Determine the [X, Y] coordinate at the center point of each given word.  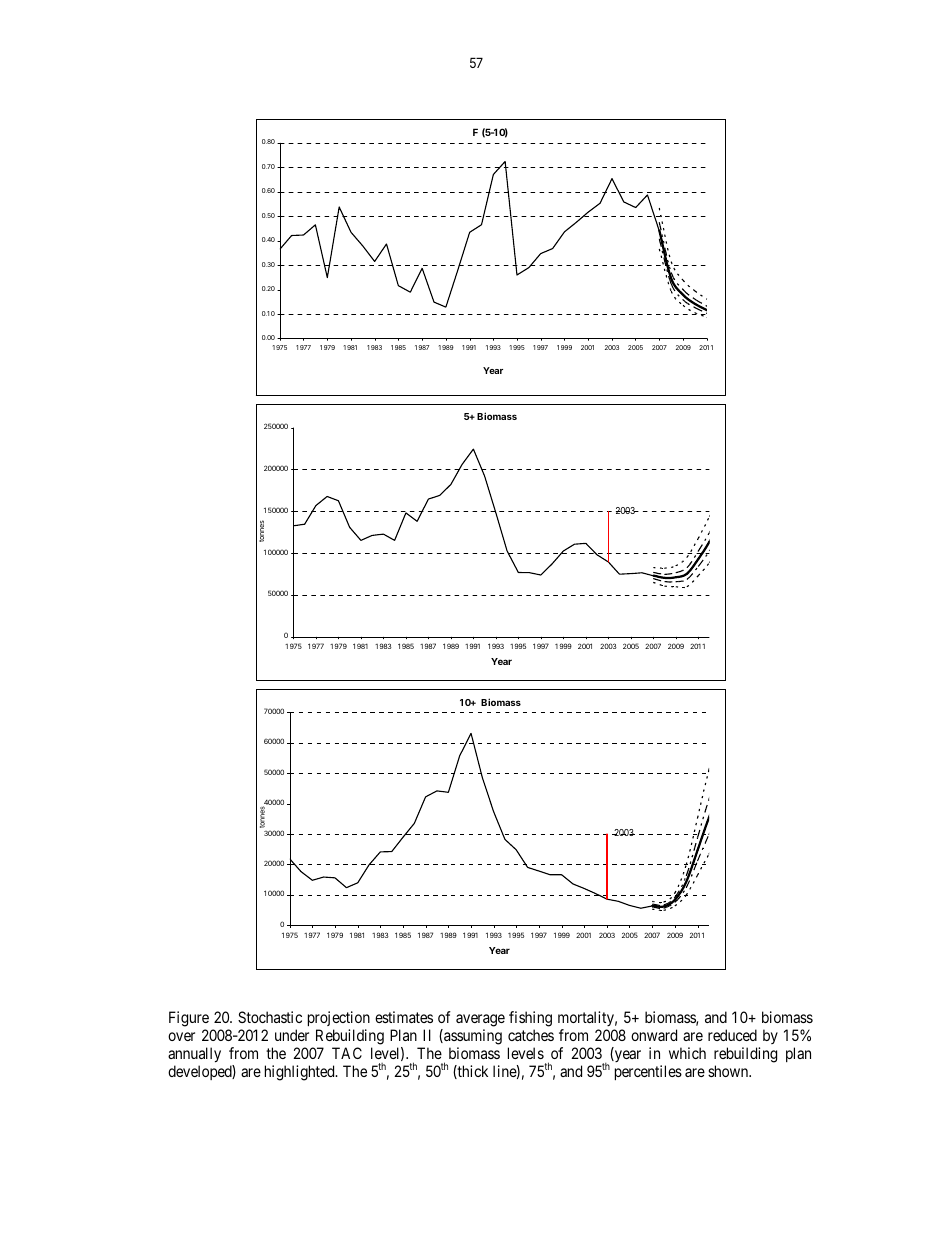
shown [729, 1071]
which [687, 1053]
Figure [189, 1020]
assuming [472, 1038]
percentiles [648, 1072]
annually [194, 1056]
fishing [530, 1020]
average [480, 1022]
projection [339, 1020]
